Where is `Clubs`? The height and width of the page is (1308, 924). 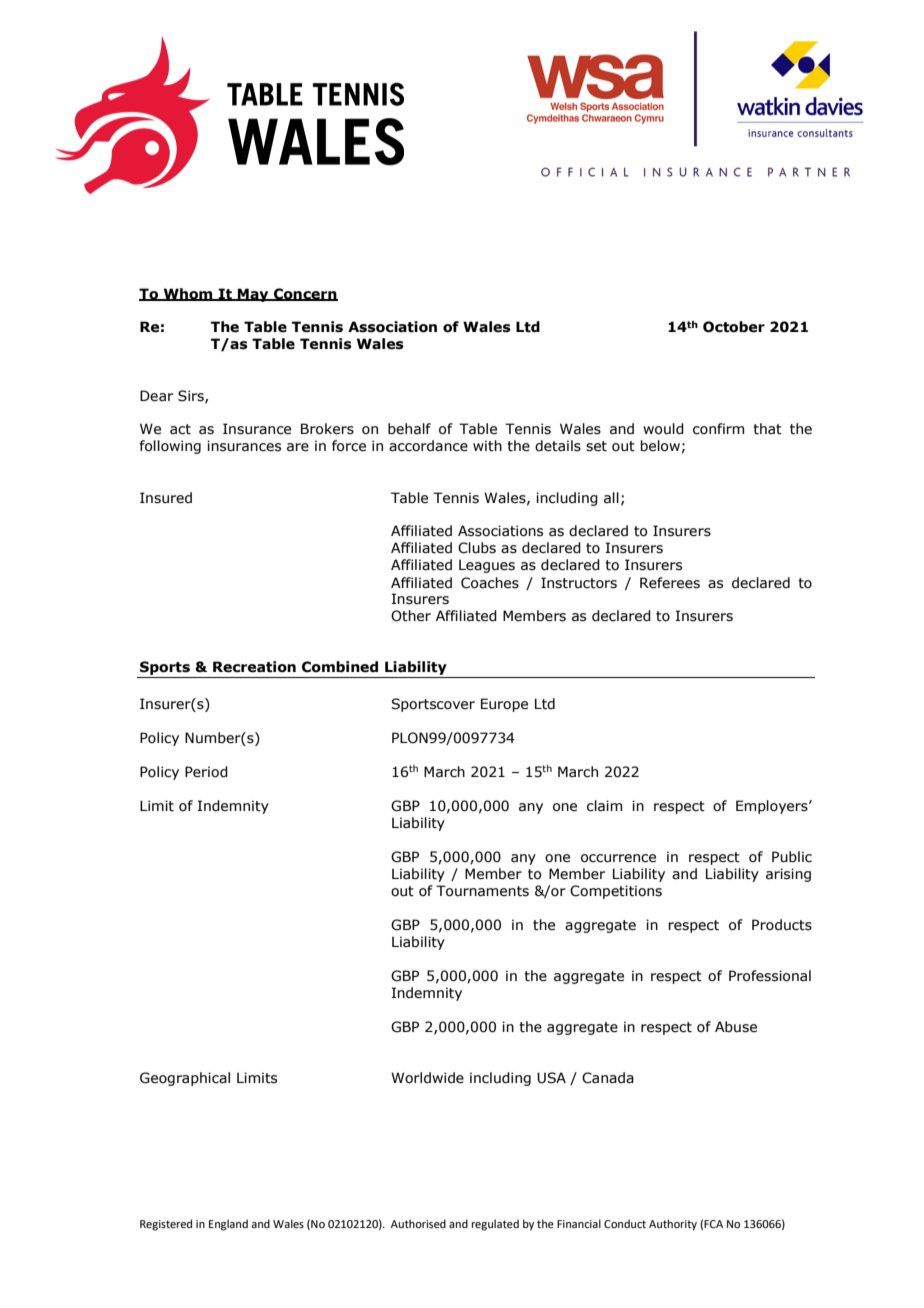
Clubs is located at coordinates (477, 548).
